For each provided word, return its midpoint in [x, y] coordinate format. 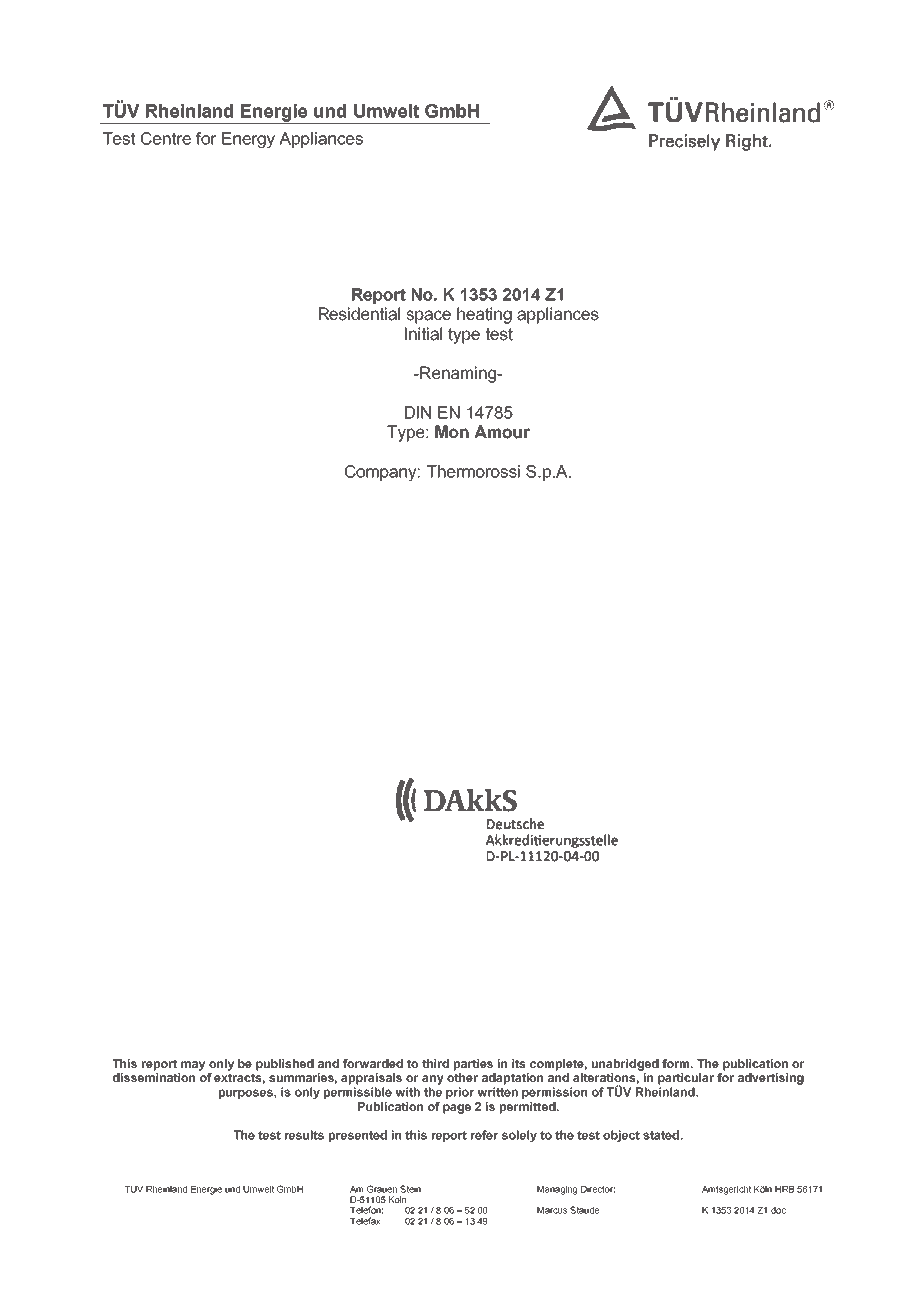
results [304, 1135]
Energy [248, 140]
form [677, 1063]
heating [484, 315]
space [428, 317]
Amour [502, 432]
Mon [452, 432]
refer [484, 1135]
